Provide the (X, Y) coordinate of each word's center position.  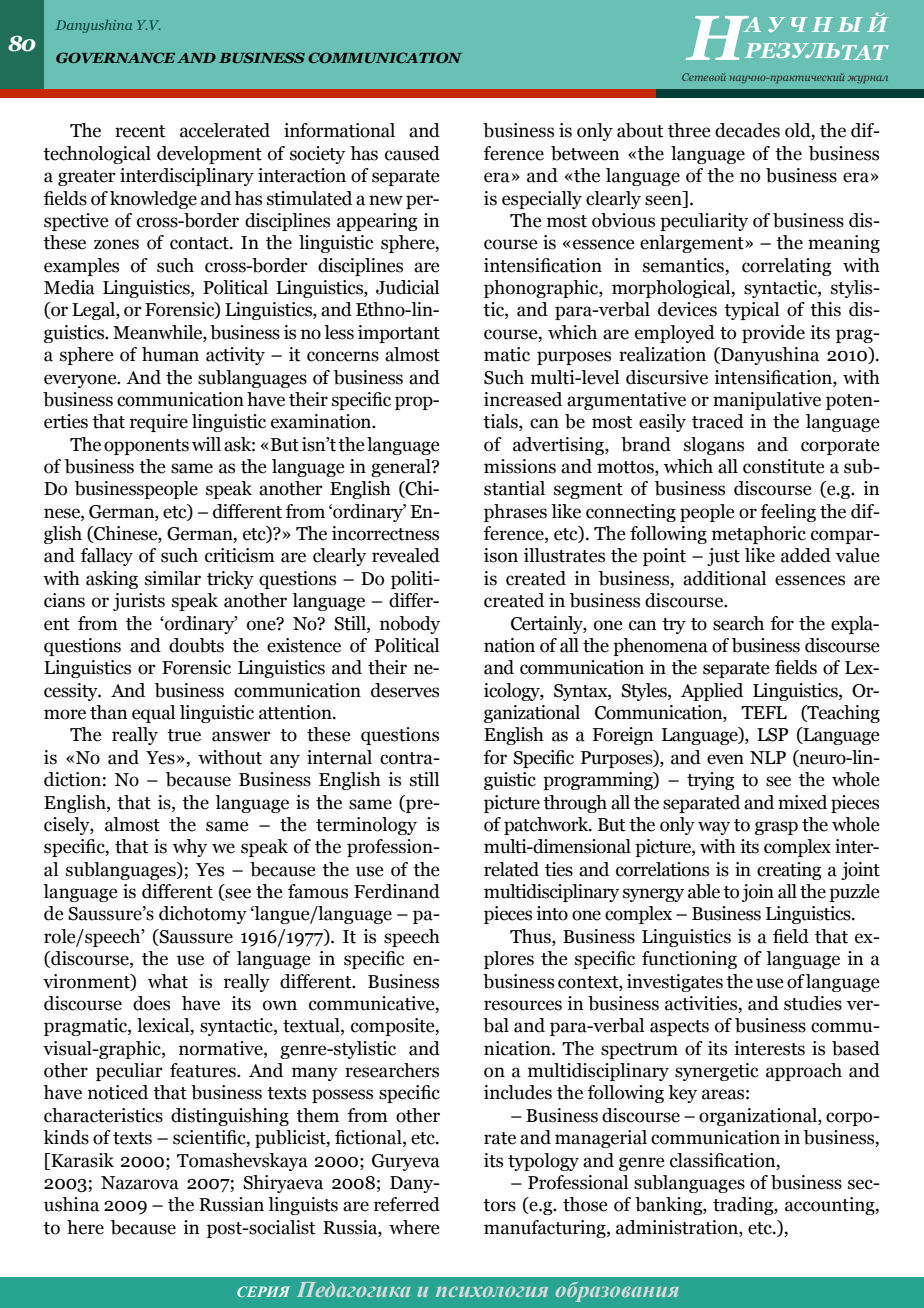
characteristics (103, 1115)
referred (407, 1204)
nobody (410, 625)
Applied (712, 692)
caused (412, 153)
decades (747, 130)
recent (140, 131)
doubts (196, 645)
